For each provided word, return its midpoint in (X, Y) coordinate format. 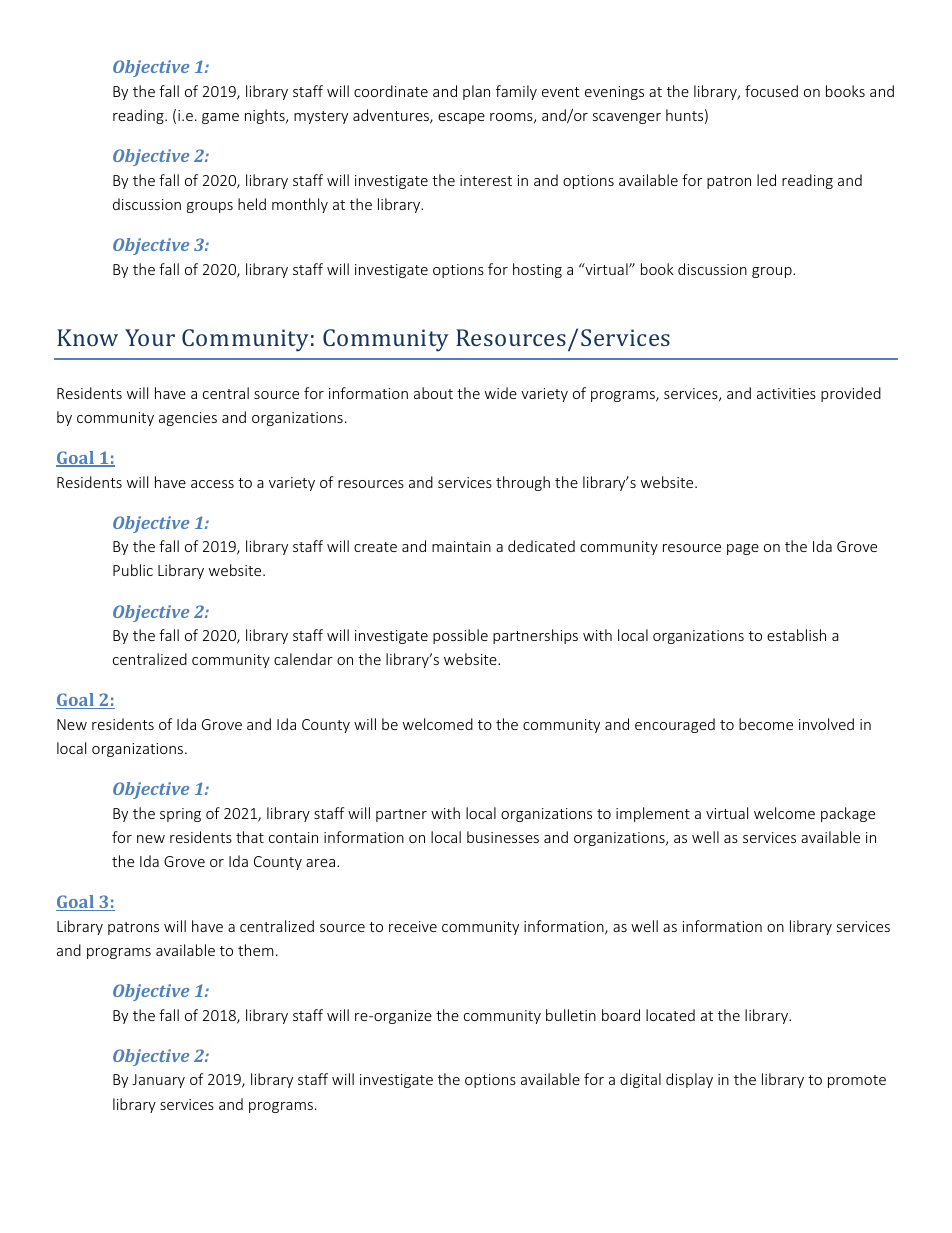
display (689, 1080)
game (220, 118)
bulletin (571, 1015)
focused (771, 91)
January (158, 1081)
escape (461, 118)
